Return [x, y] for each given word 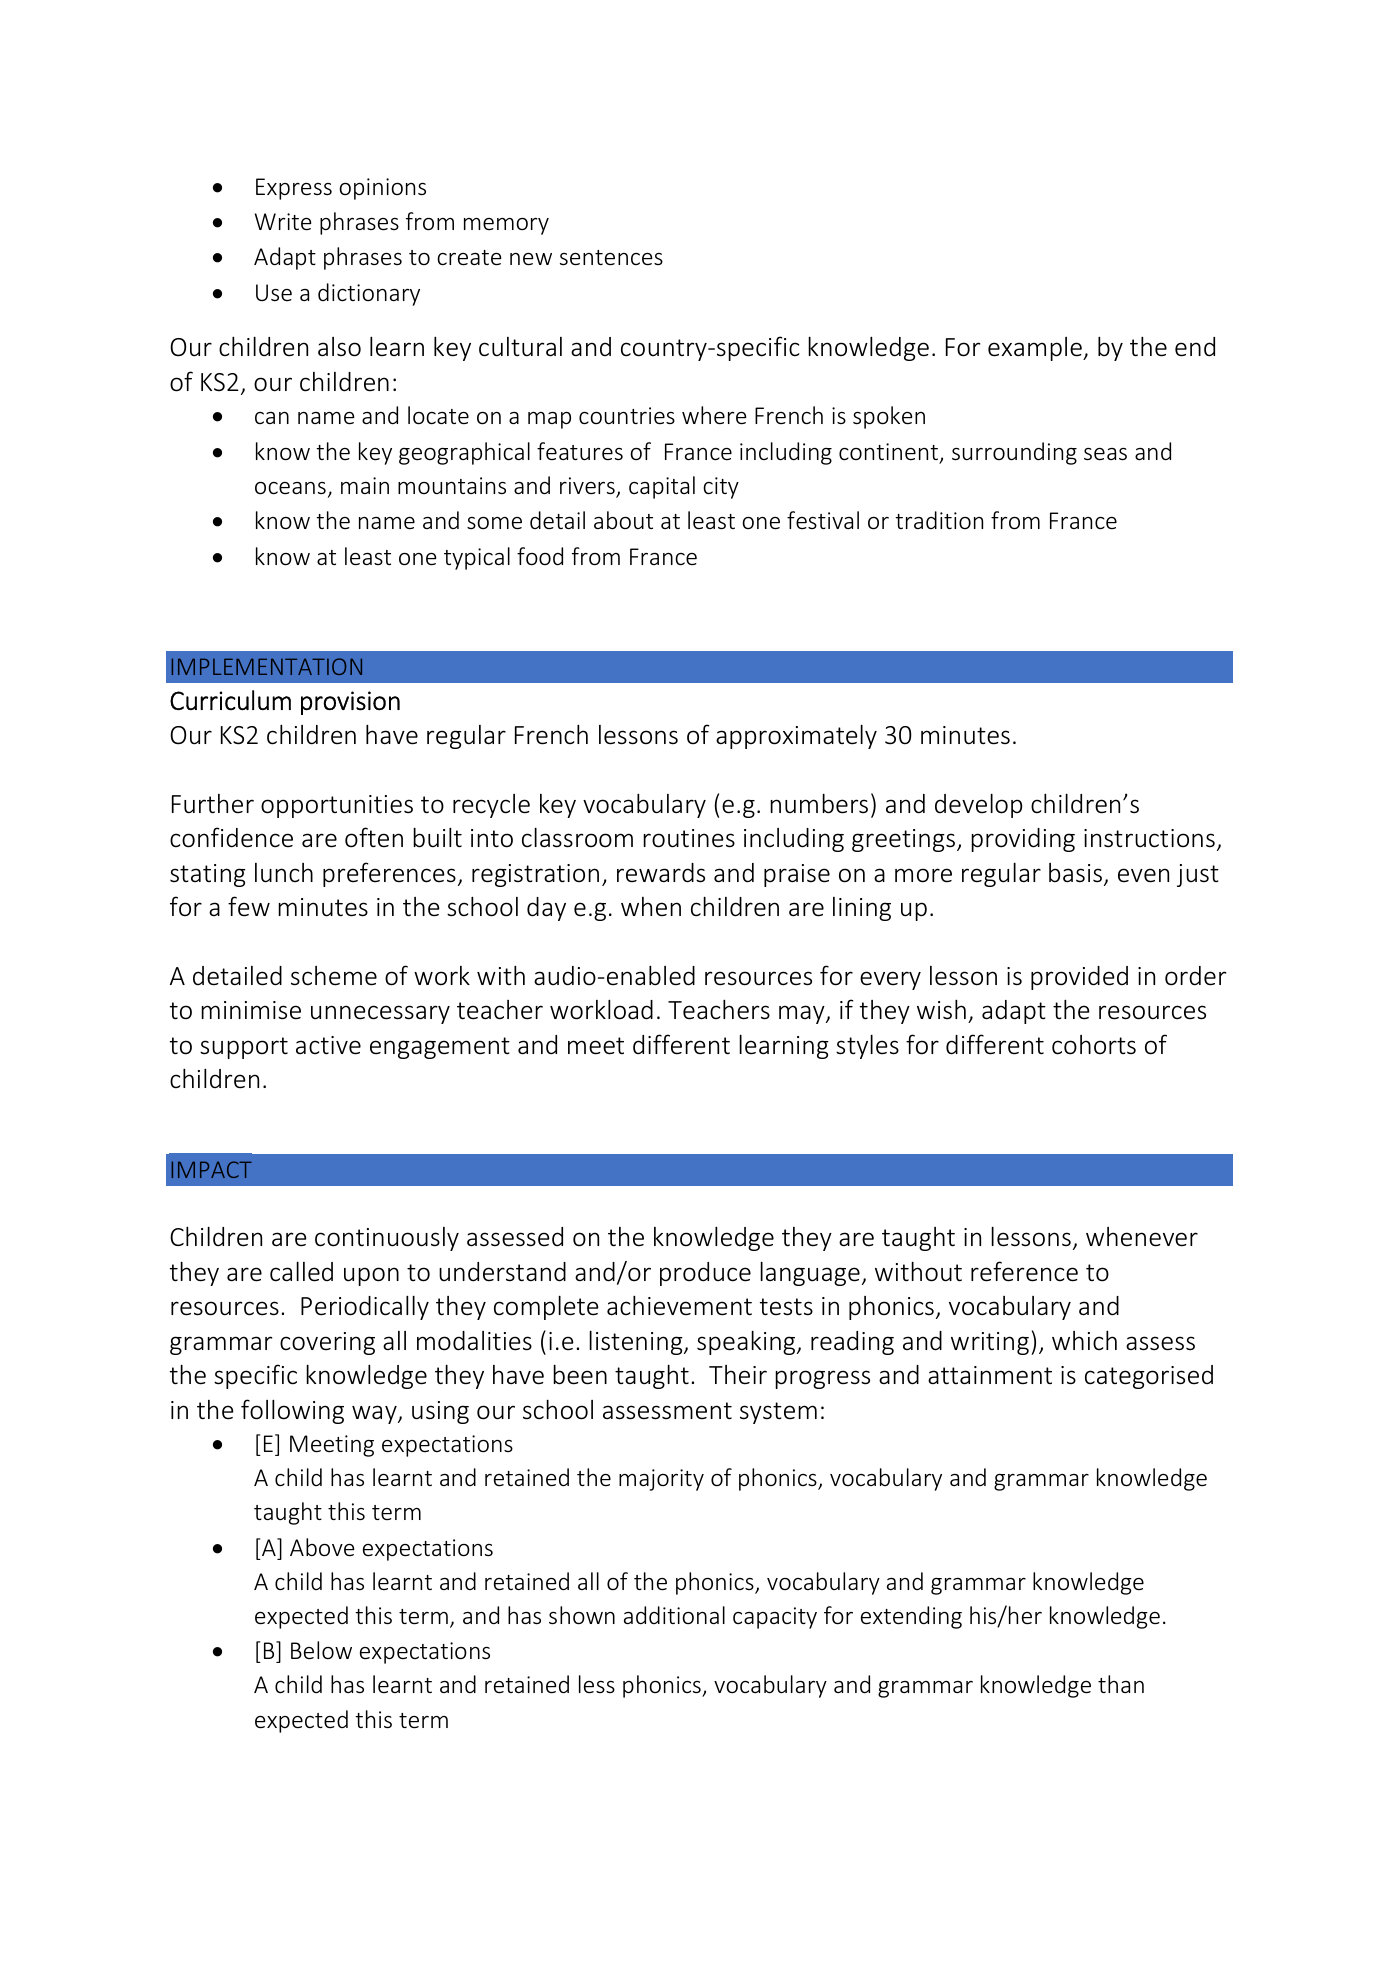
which [1084, 1340]
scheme [334, 976]
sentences [611, 258]
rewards [661, 873]
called [301, 1271]
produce [705, 1274]
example [1036, 349]
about [623, 520]
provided [1079, 978]
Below [321, 1650]
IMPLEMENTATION [267, 666]
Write [283, 222]
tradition [939, 520]
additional [674, 1615]
